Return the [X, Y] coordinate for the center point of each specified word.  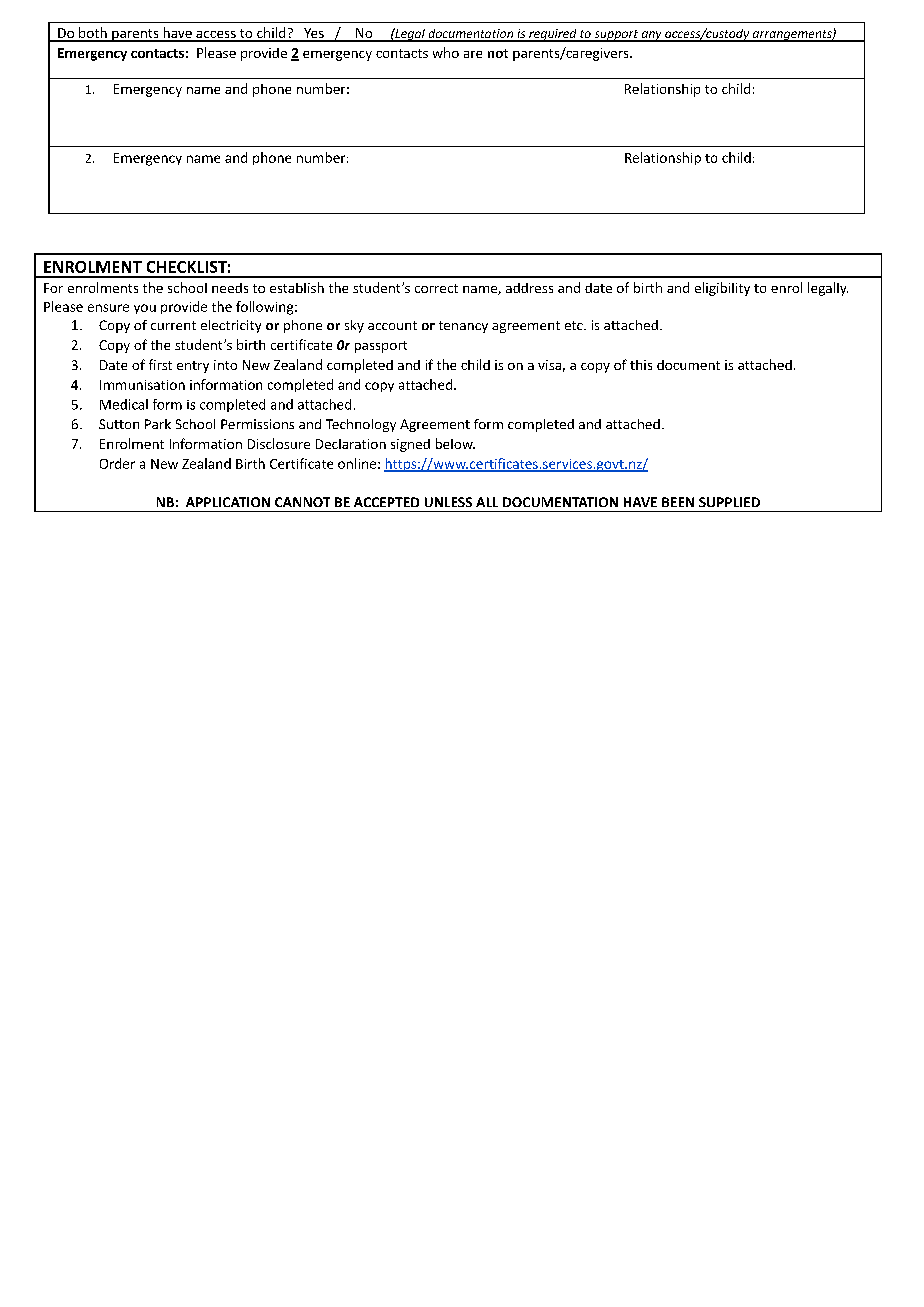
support [616, 36]
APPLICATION [228, 502]
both [93, 34]
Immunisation [142, 385]
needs [230, 288]
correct [436, 288]
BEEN [678, 502]
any [651, 36]
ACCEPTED [386, 502]
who [446, 52]
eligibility [722, 289]
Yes [314, 34]
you [145, 309]
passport [381, 347]
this [641, 365]
